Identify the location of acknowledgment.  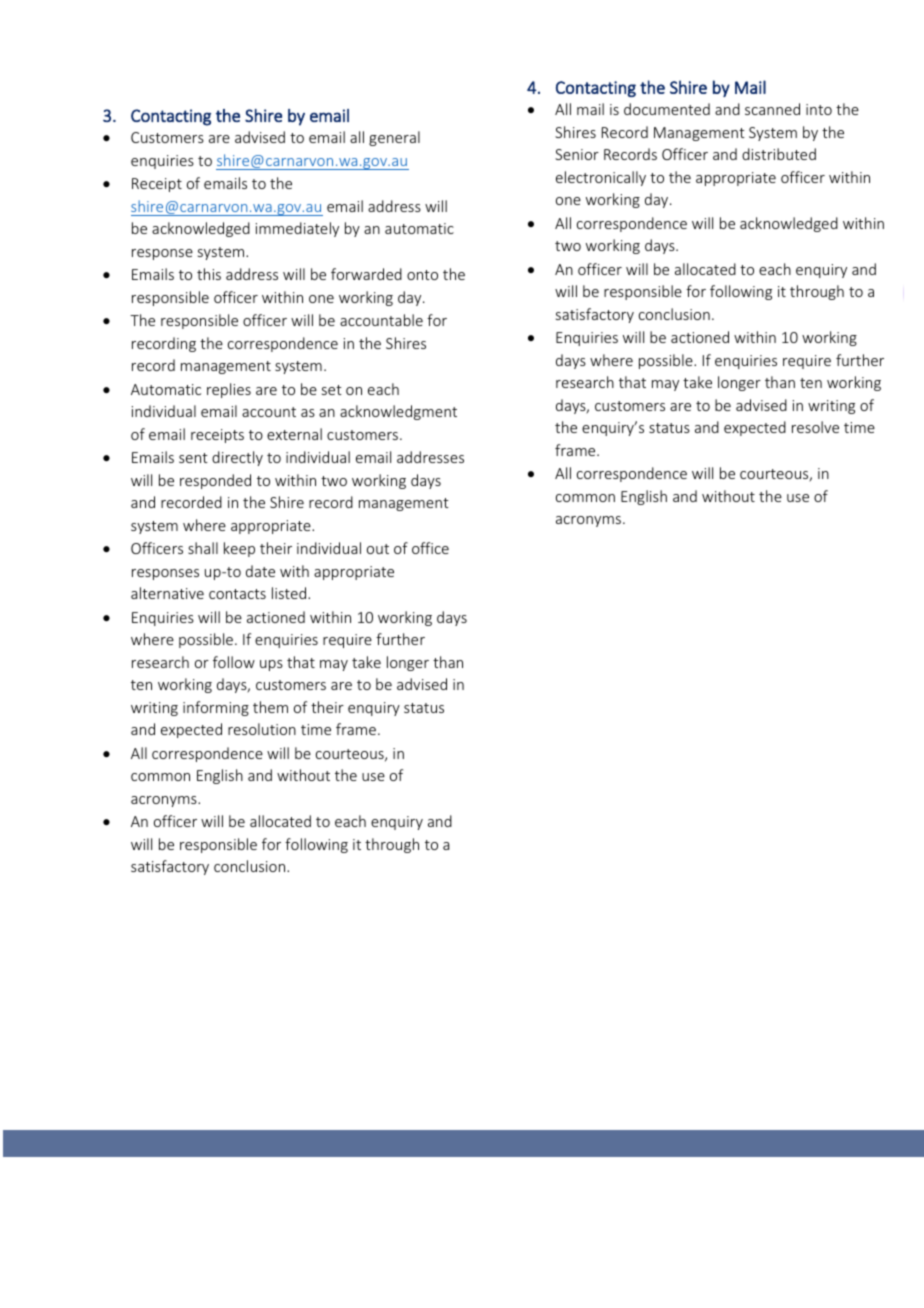
(398, 412).
